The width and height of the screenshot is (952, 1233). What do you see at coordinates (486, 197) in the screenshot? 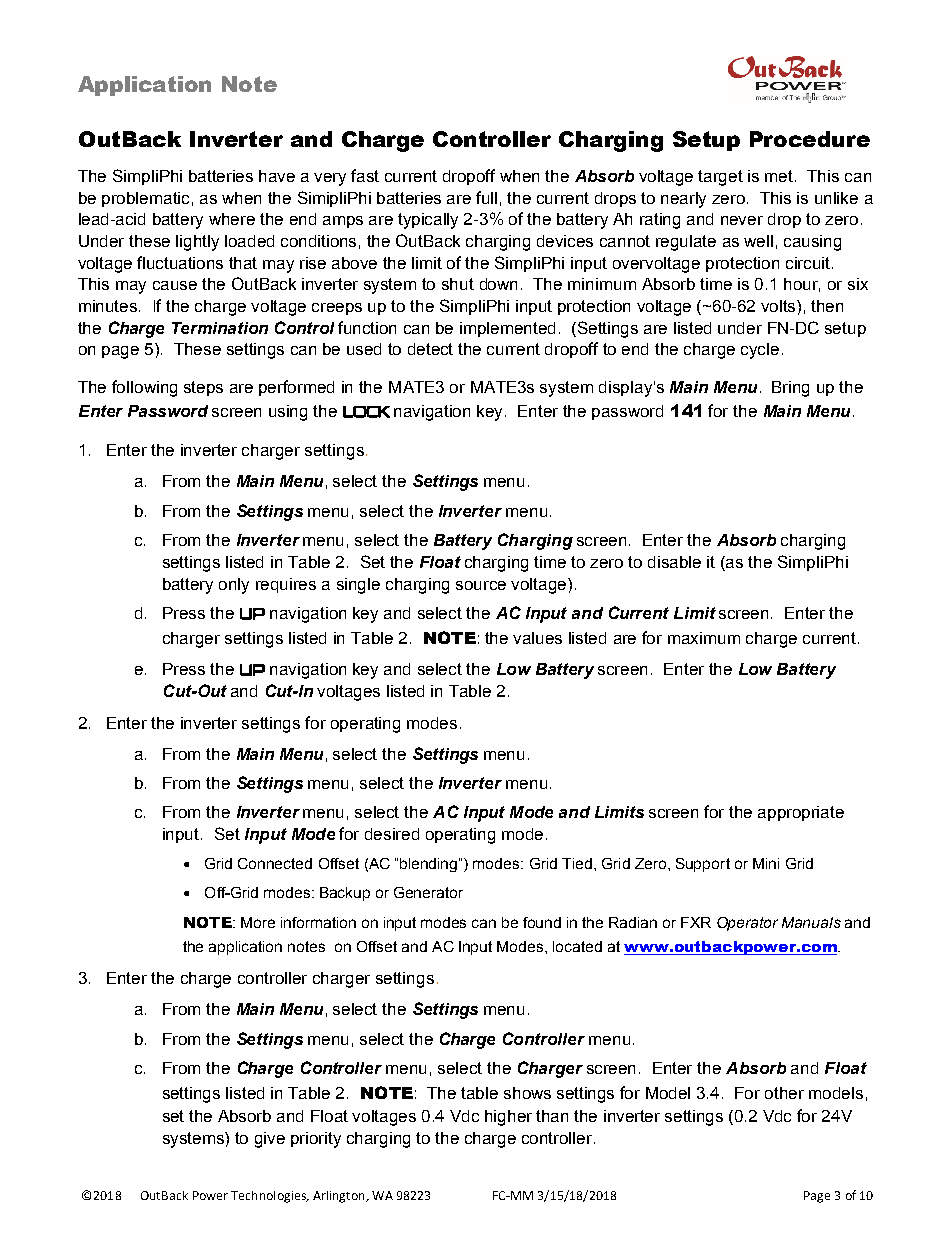
I see `full` at bounding box center [486, 197].
